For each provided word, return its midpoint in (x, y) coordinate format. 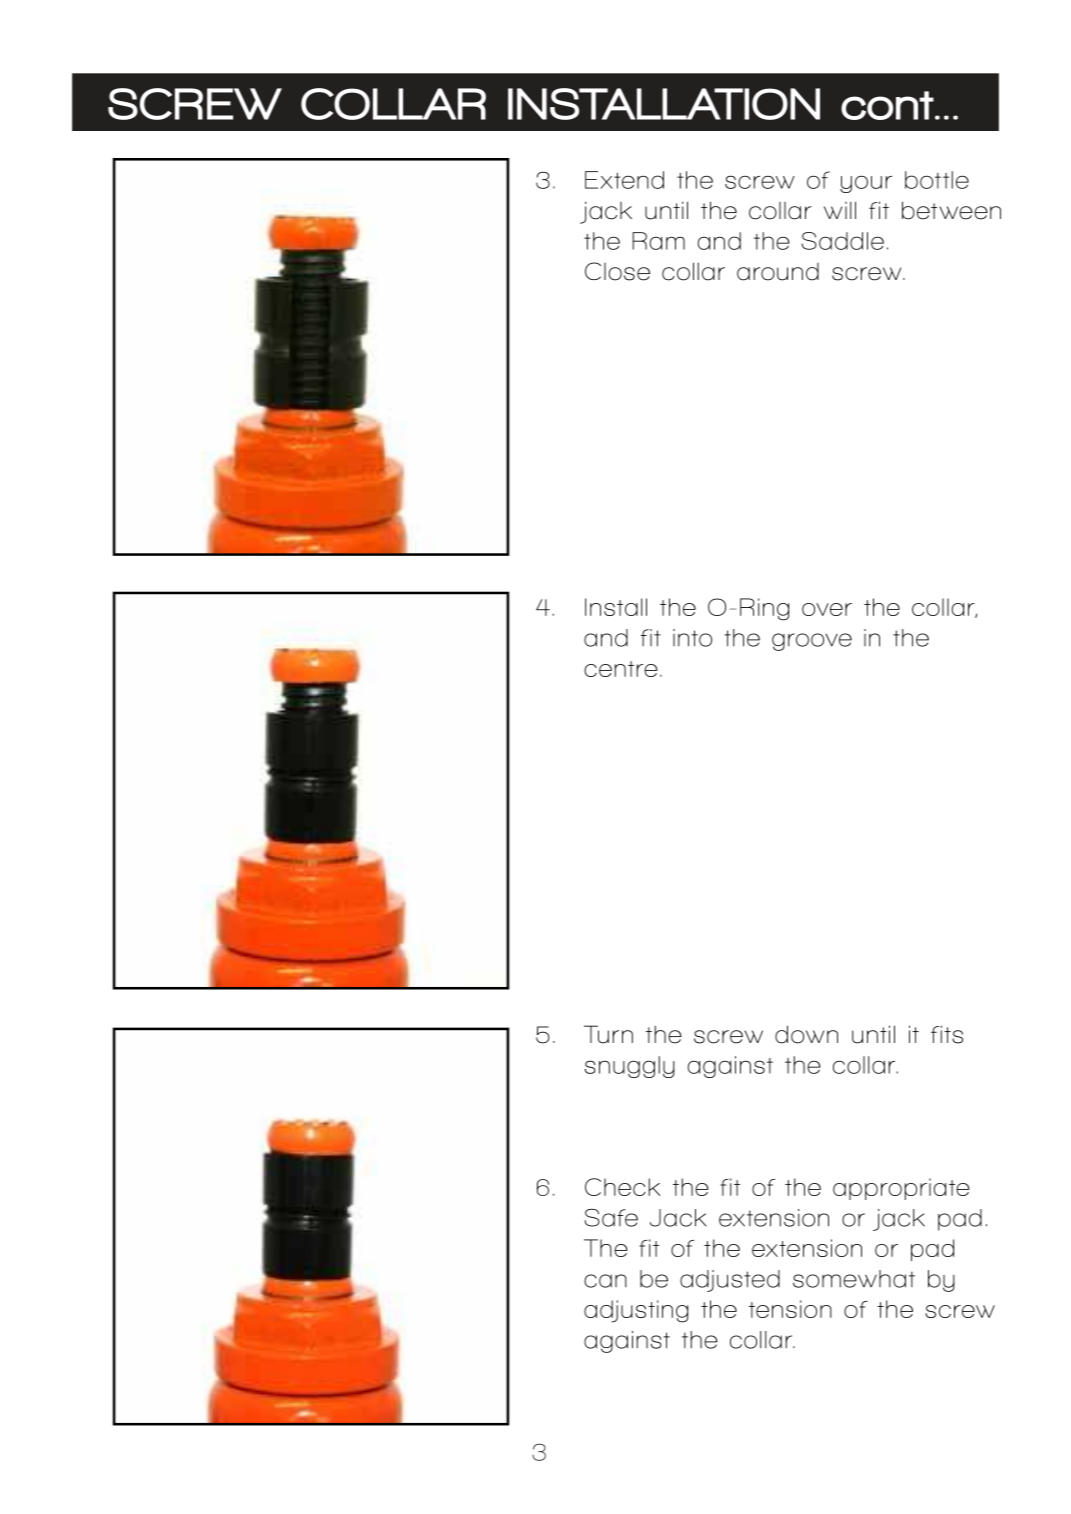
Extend (624, 180)
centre (621, 669)
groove (812, 642)
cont (888, 105)
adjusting (636, 1311)
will (840, 210)
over (827, 609)
